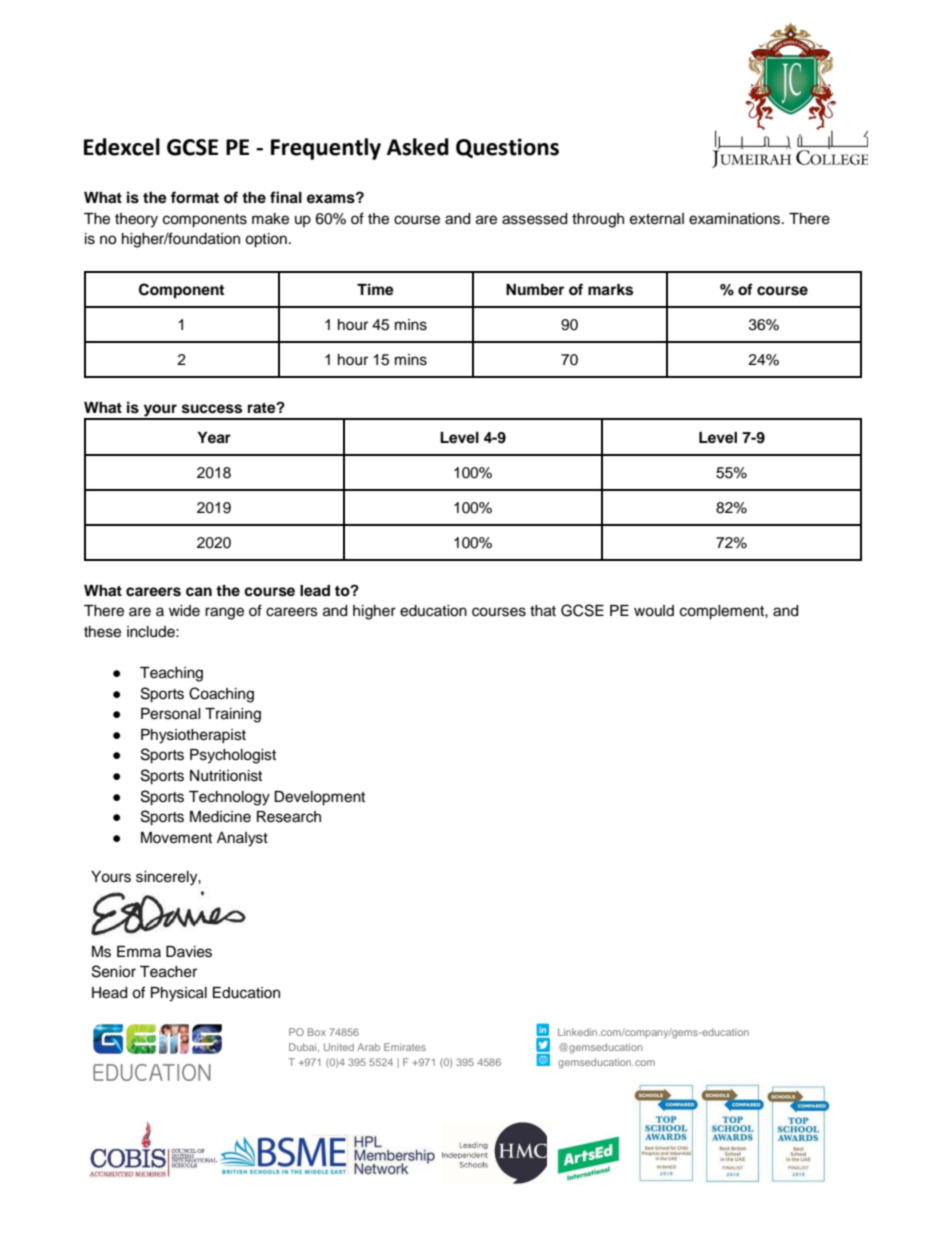 The width and height of the screenshot is (952, 1233). Describe the element at coordinates (176, 838) in the screenshot. I see `Movement` at that location.
